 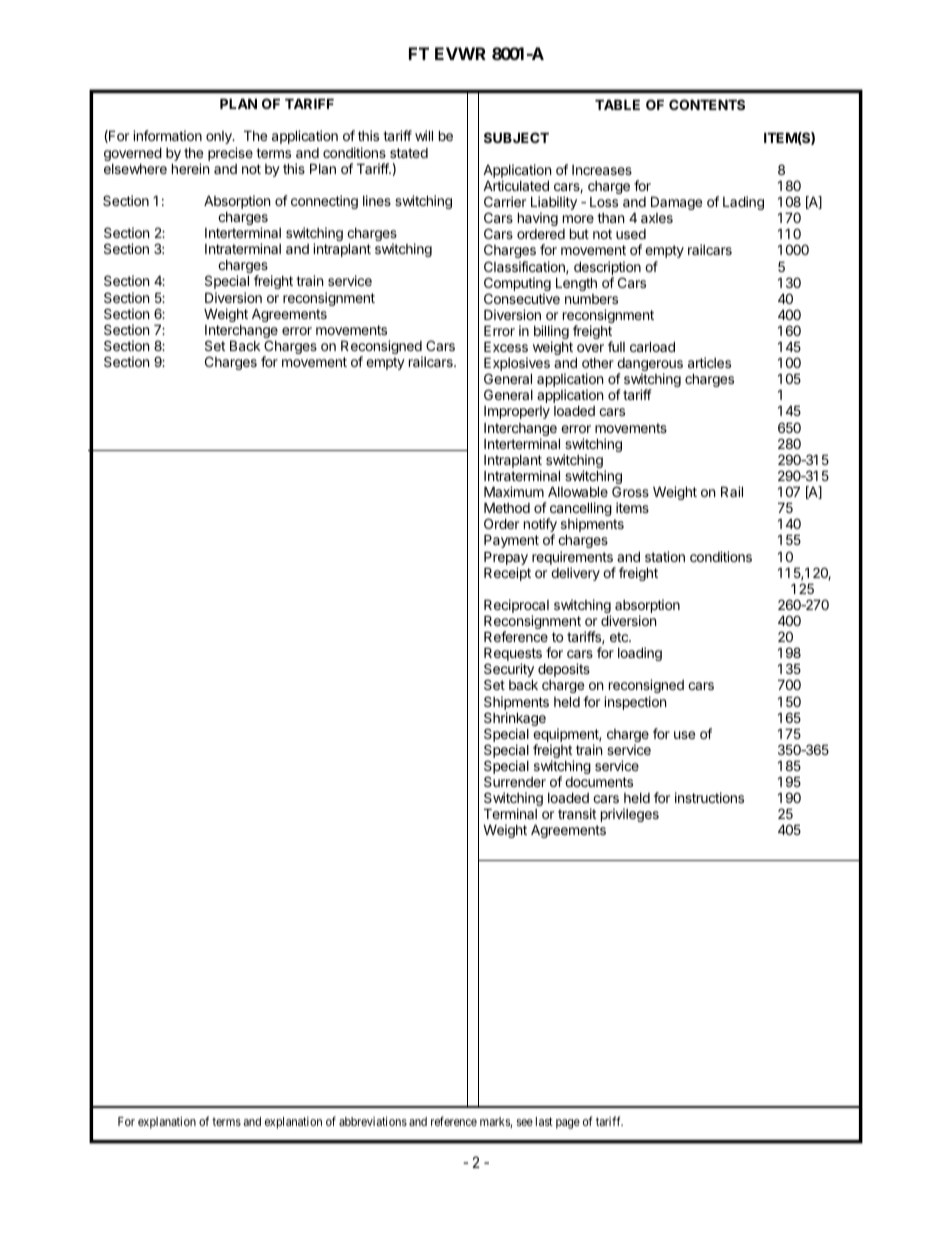 I want to click on abbreviations, so click(x=373, y=1121).
